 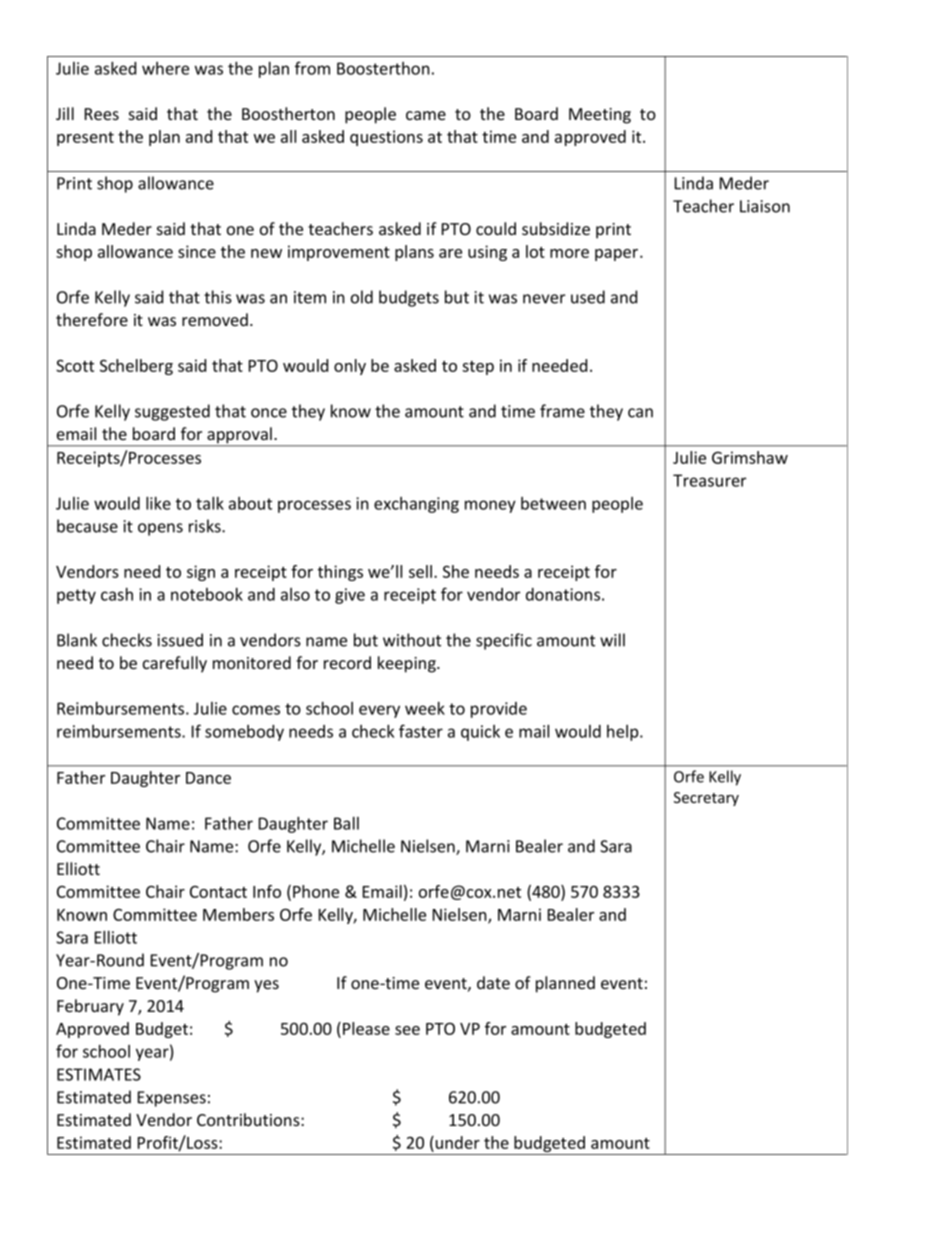 I want to click on Meeting, so click(x=600, y=116).
